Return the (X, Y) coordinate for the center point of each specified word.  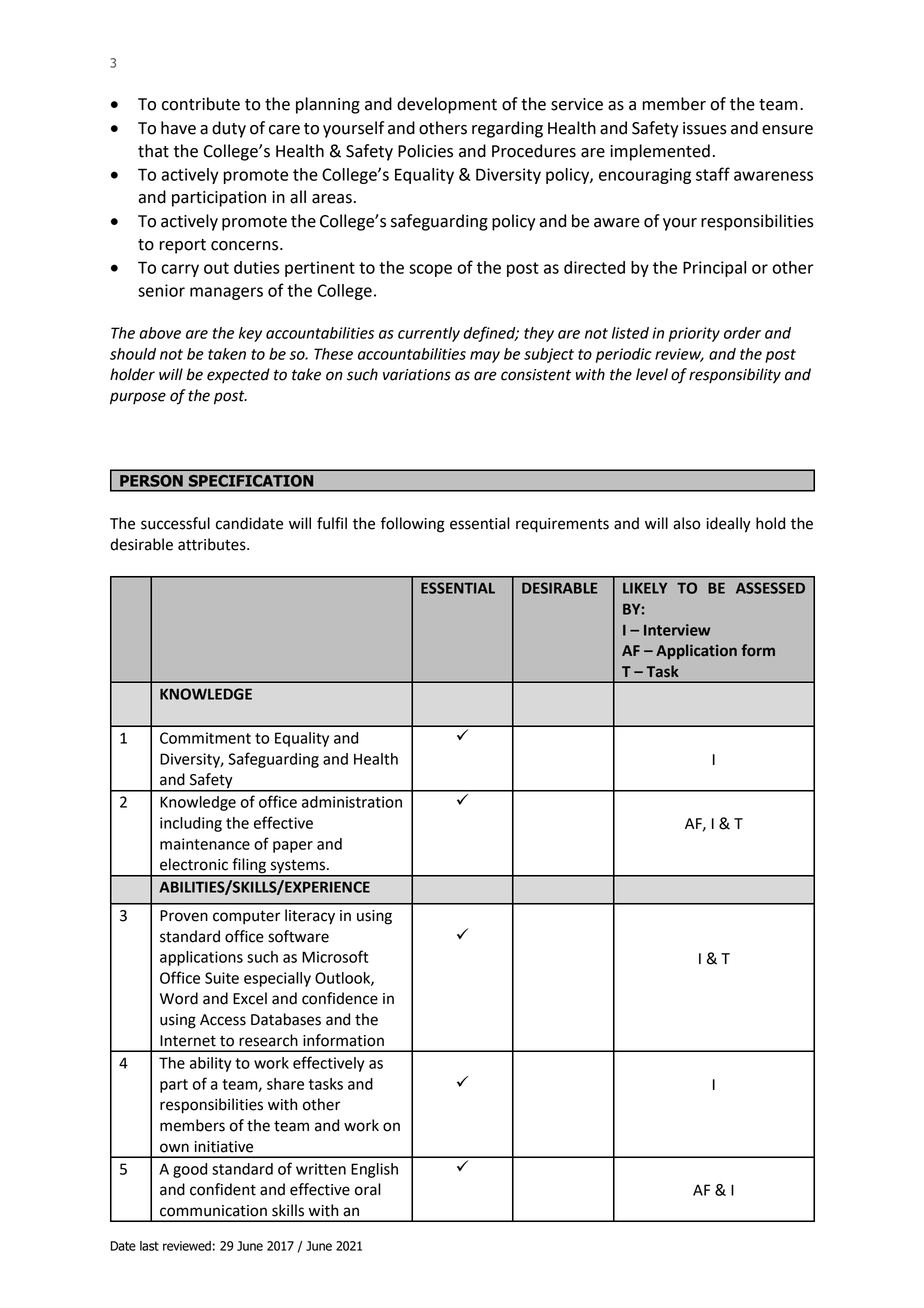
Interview (677, 630)
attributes (213, 544)
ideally (728, 525)
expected (238, 375)
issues (705, 128)
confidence (340, 998)
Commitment (205, 738)
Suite (222, 978)
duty (229, 129)
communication (213, 1211)
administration (352, 802)
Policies (425, 151)
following (412, 525)
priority (694, 334)
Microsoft (335, 956)
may (485, 357)
